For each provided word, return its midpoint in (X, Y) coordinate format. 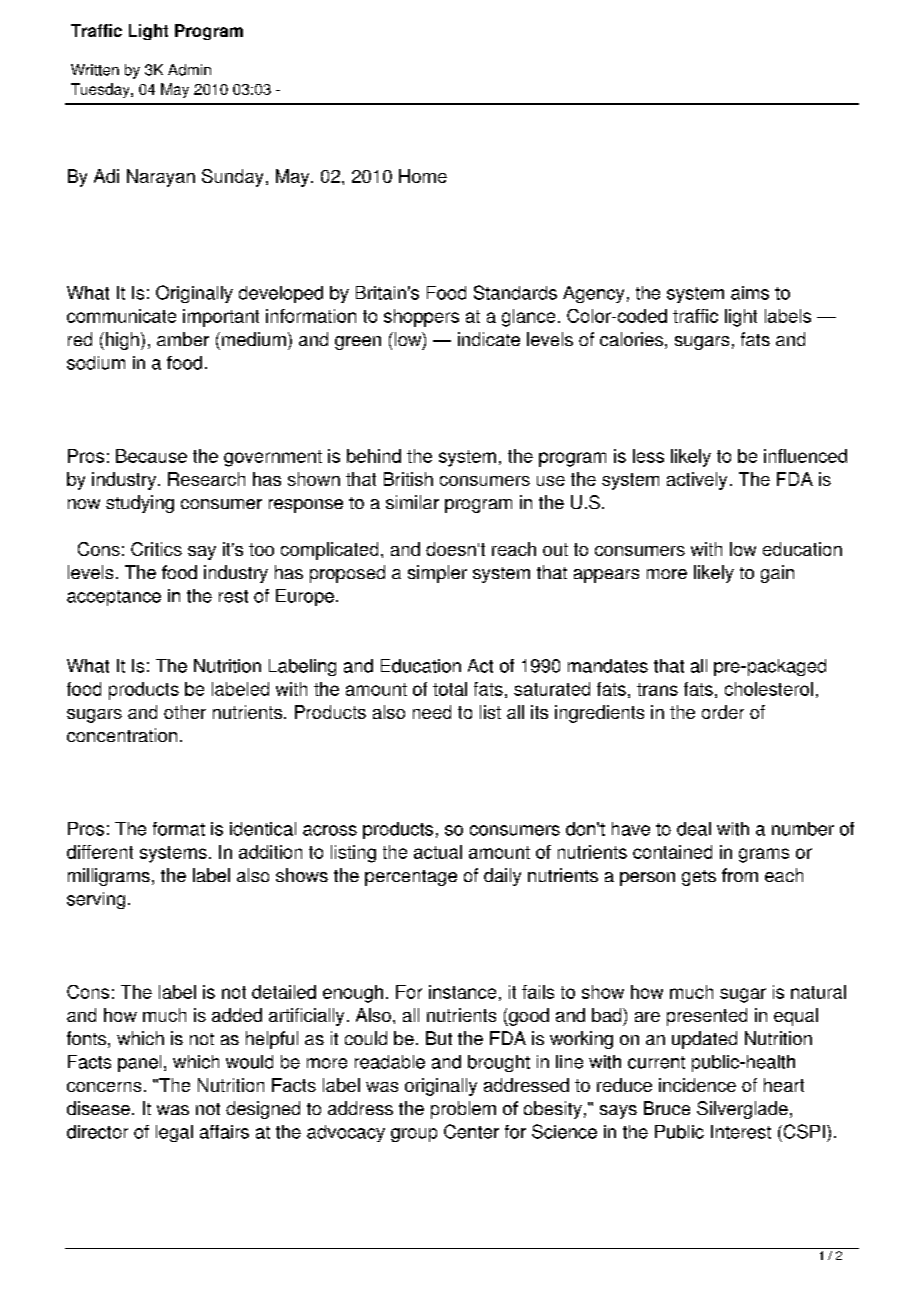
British (408, 479)
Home (423, 176)
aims (750, 293)
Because (151, 456)
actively (697, 481)
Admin (189, 70)
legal (174, 1133)
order (723, 712)
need (432, 712)
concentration (122, 735)
